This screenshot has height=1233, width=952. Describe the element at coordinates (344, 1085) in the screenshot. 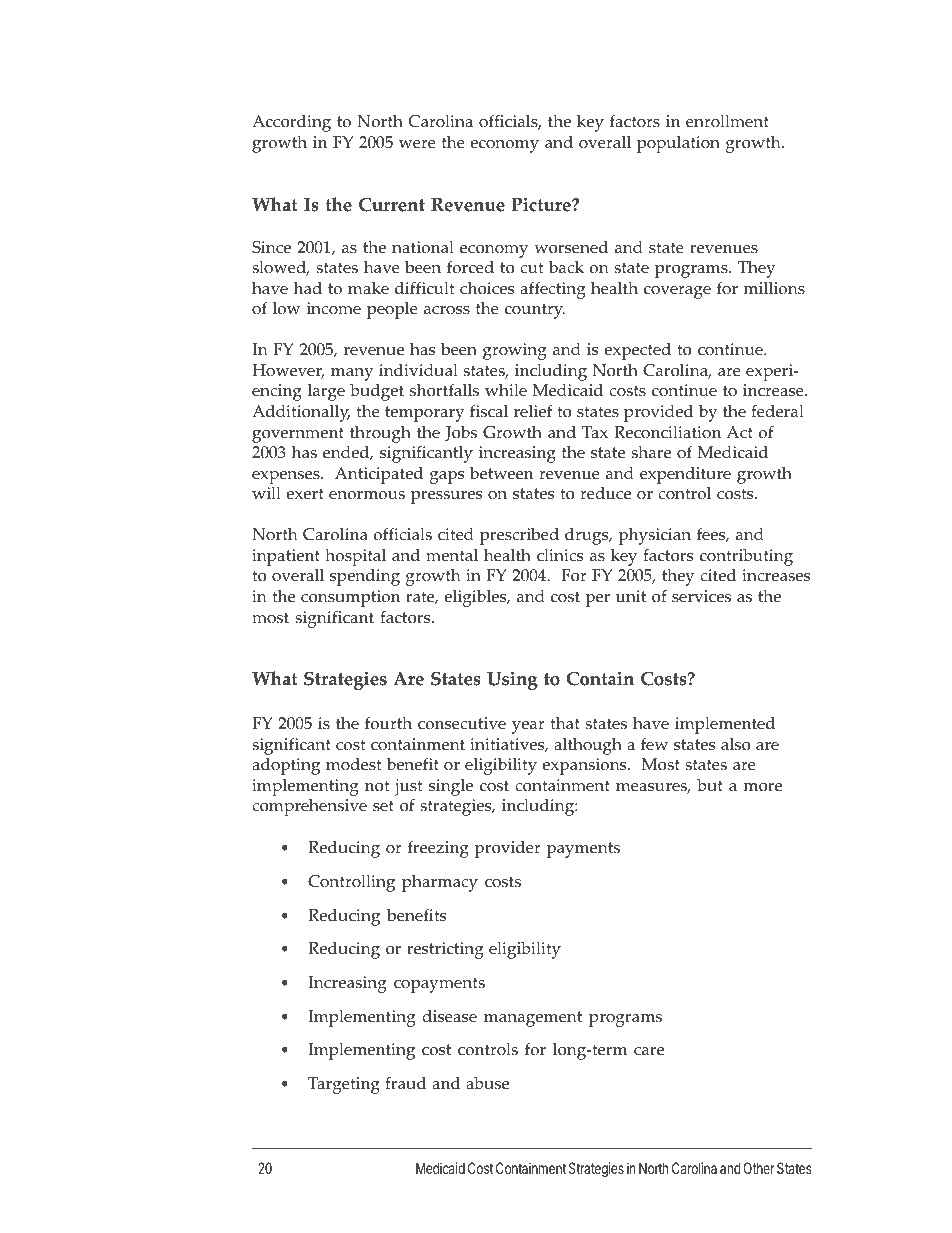

I see `Targeting` at that location.
